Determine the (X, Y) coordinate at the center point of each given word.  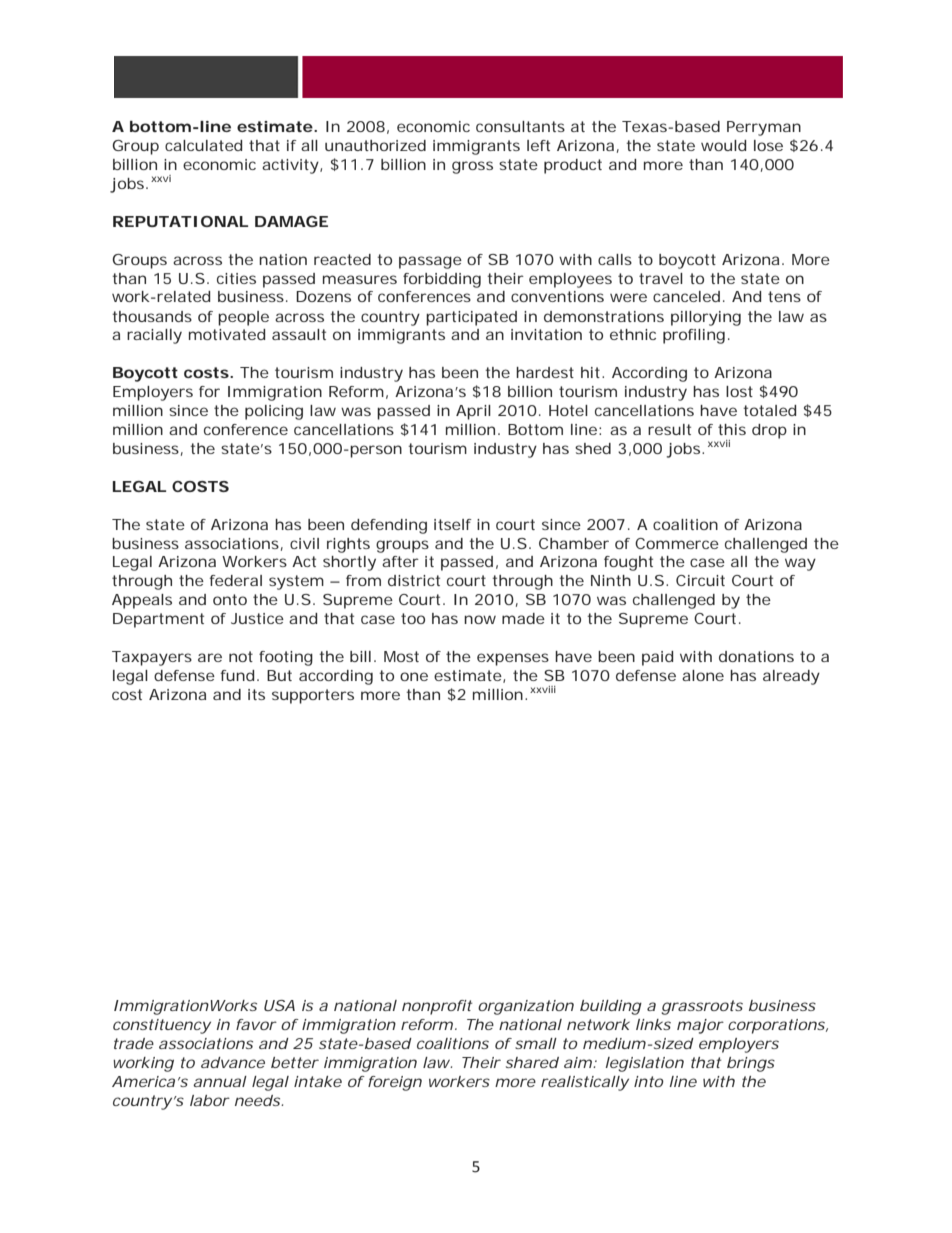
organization (526, 1007)
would (723, 145)
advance (233, 1062)
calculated (203, 145)
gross (472, 167)
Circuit (700, 580)
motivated (227, 334)
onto (230, 599)
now (480, 619)
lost (739, 391)
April (473, 412)
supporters (313, 696)
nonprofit (437, 1007)
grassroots (702, 1007)
